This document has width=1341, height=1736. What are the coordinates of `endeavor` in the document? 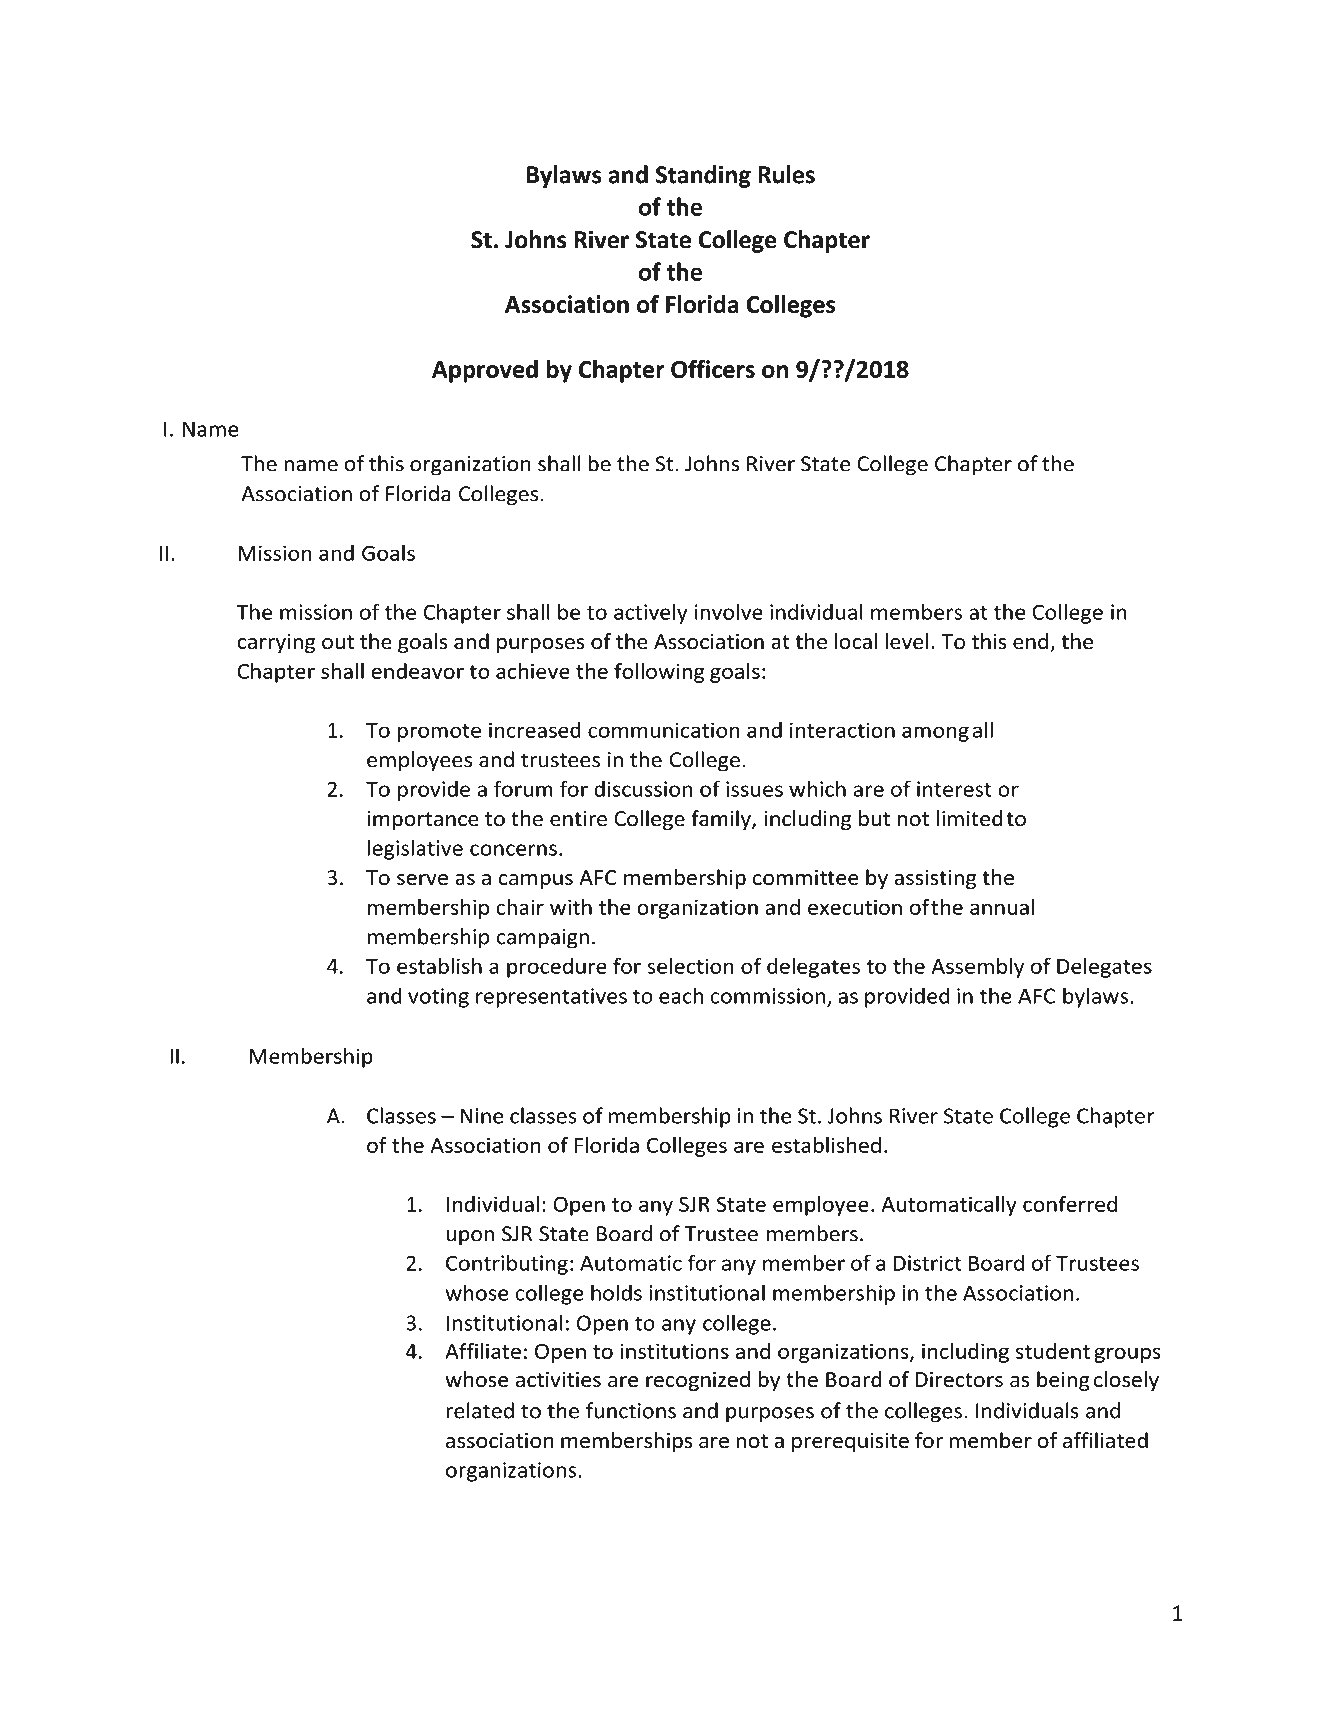 It's located at (418, 671).
